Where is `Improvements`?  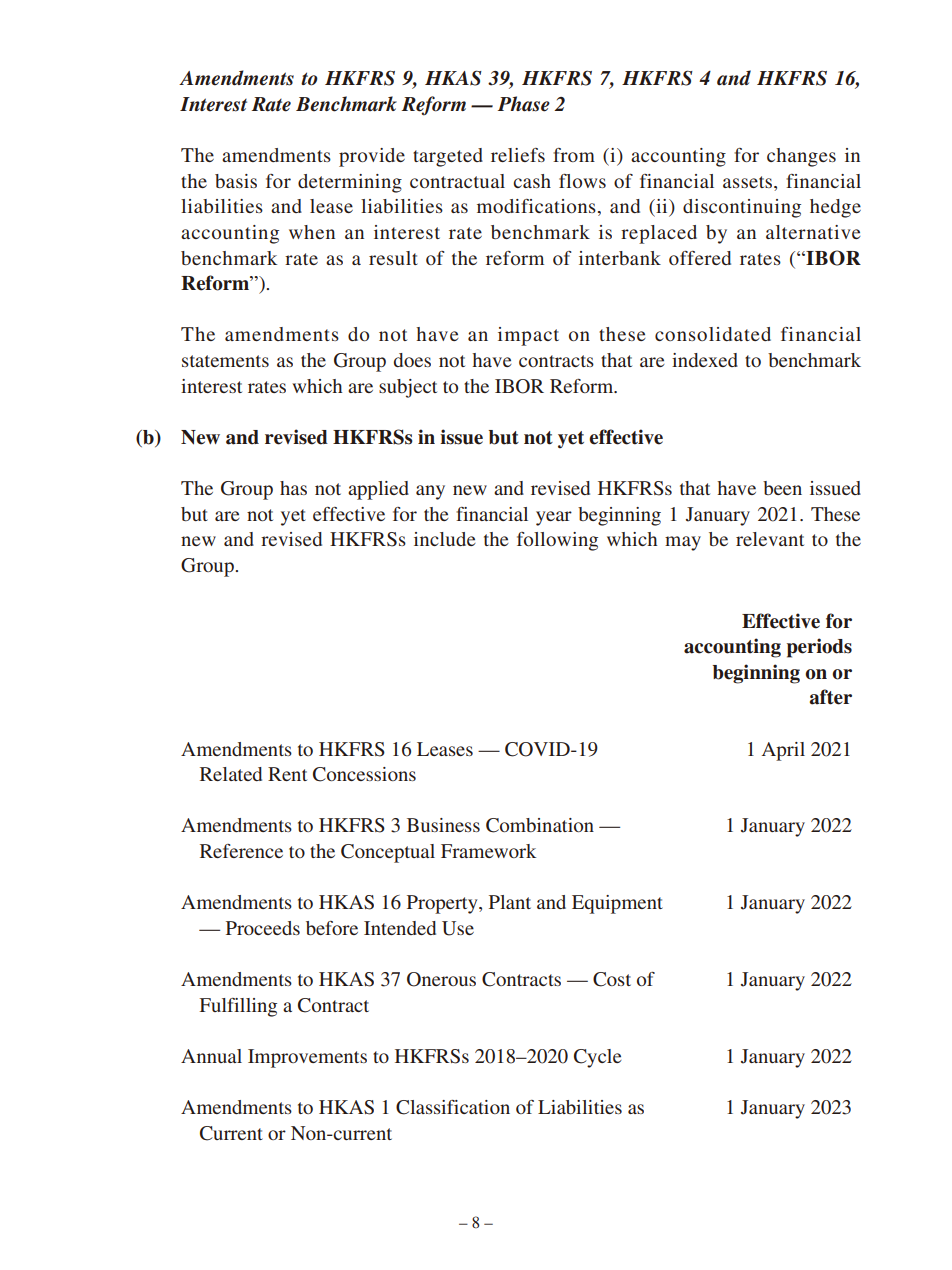 Improvements is located at coordinates (307, 1058).
